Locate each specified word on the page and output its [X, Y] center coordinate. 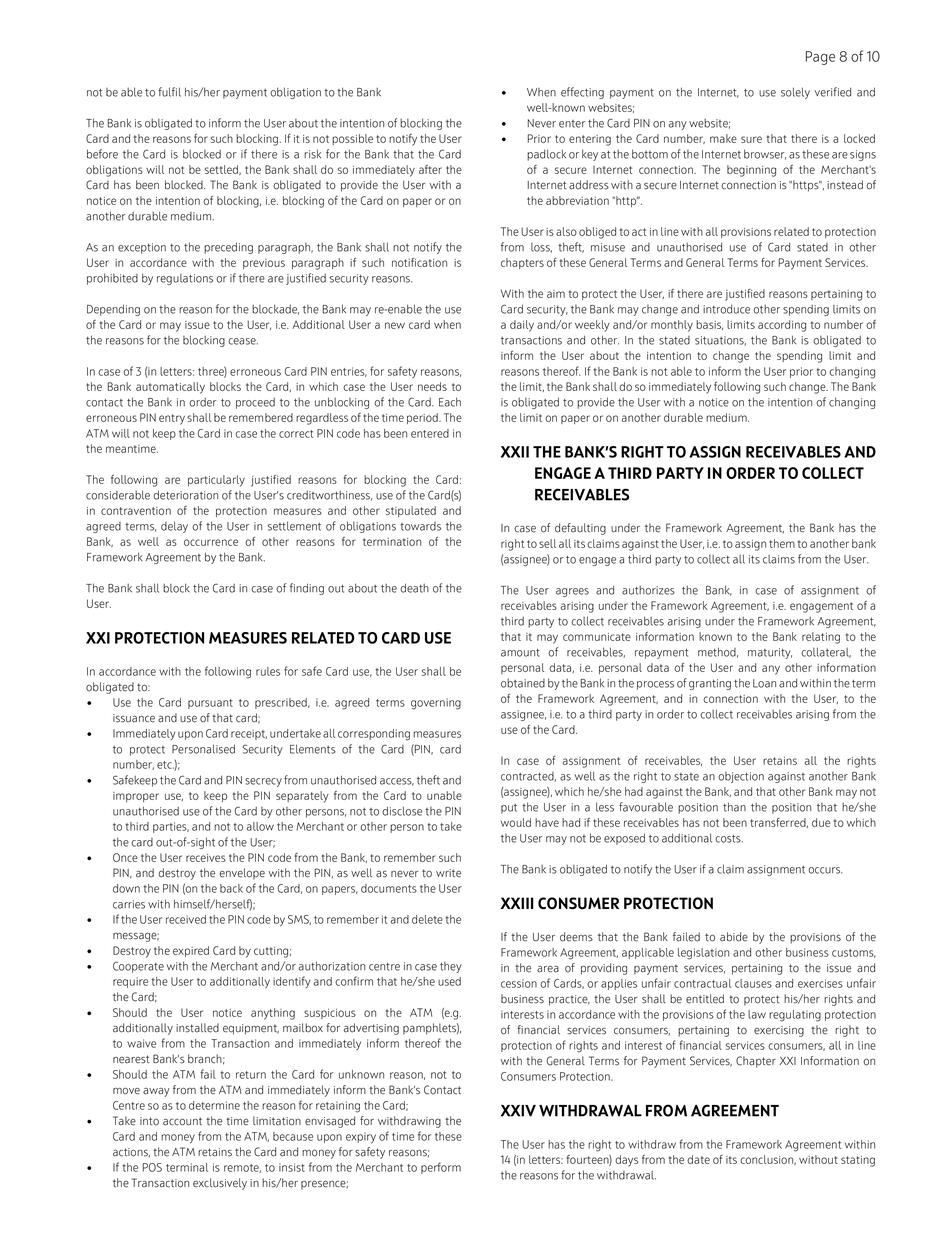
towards [420, 526]
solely [795, 93]
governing [436, 704]
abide [734, 937]
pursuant [210, 704]
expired [191, 951]
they [451, 967]
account [182, 1121]
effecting [582, 93]
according [782, 326]
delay [174, 527]
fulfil [169, 92]
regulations [185, 279]
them [782, 543]
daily [522, 326]
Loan [764, 683]
